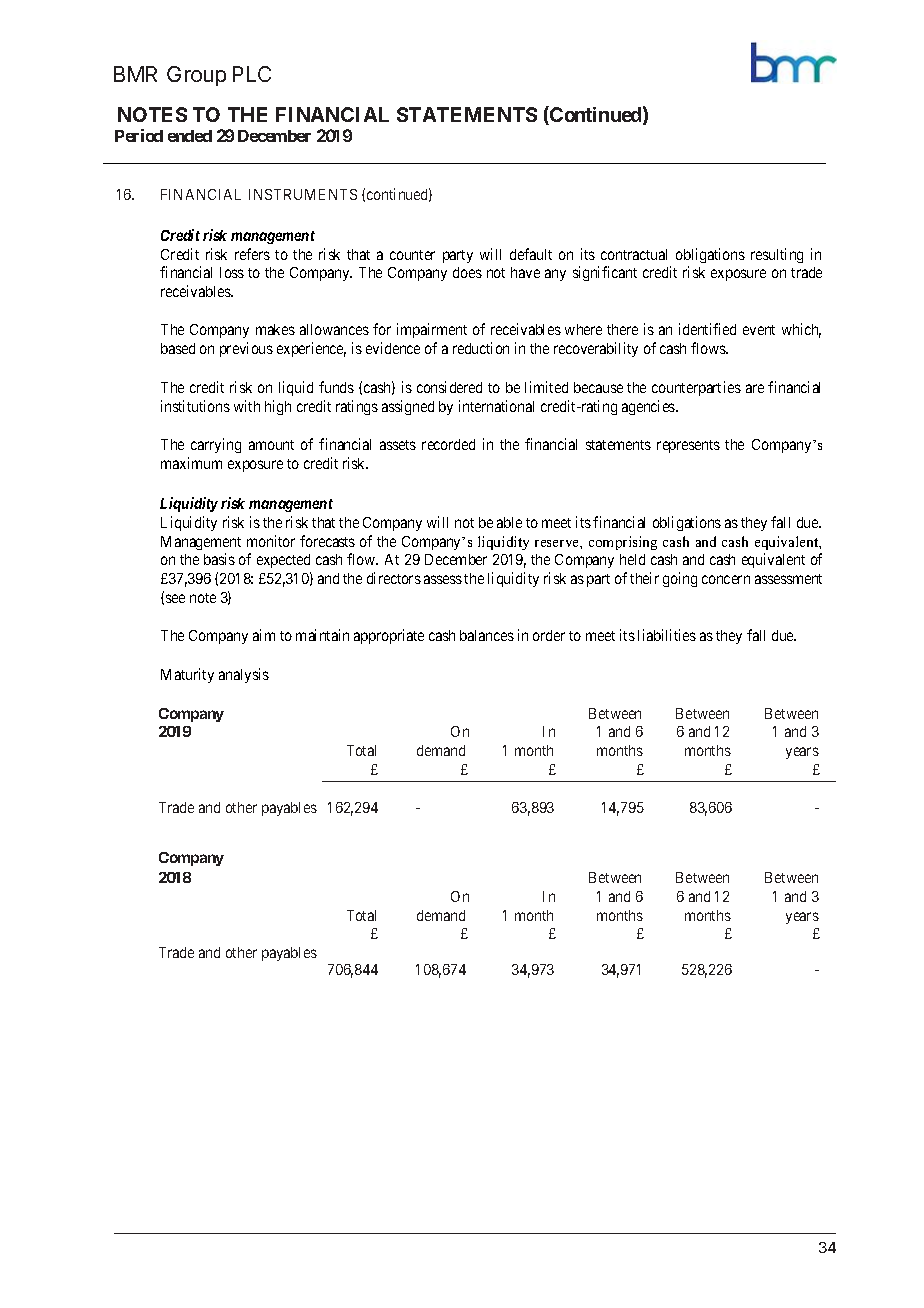 The height and width of the screenshot is (1308, 924). Describe the element at coordinates (487, 635) in the screenshot. I see `balances` at that location.
